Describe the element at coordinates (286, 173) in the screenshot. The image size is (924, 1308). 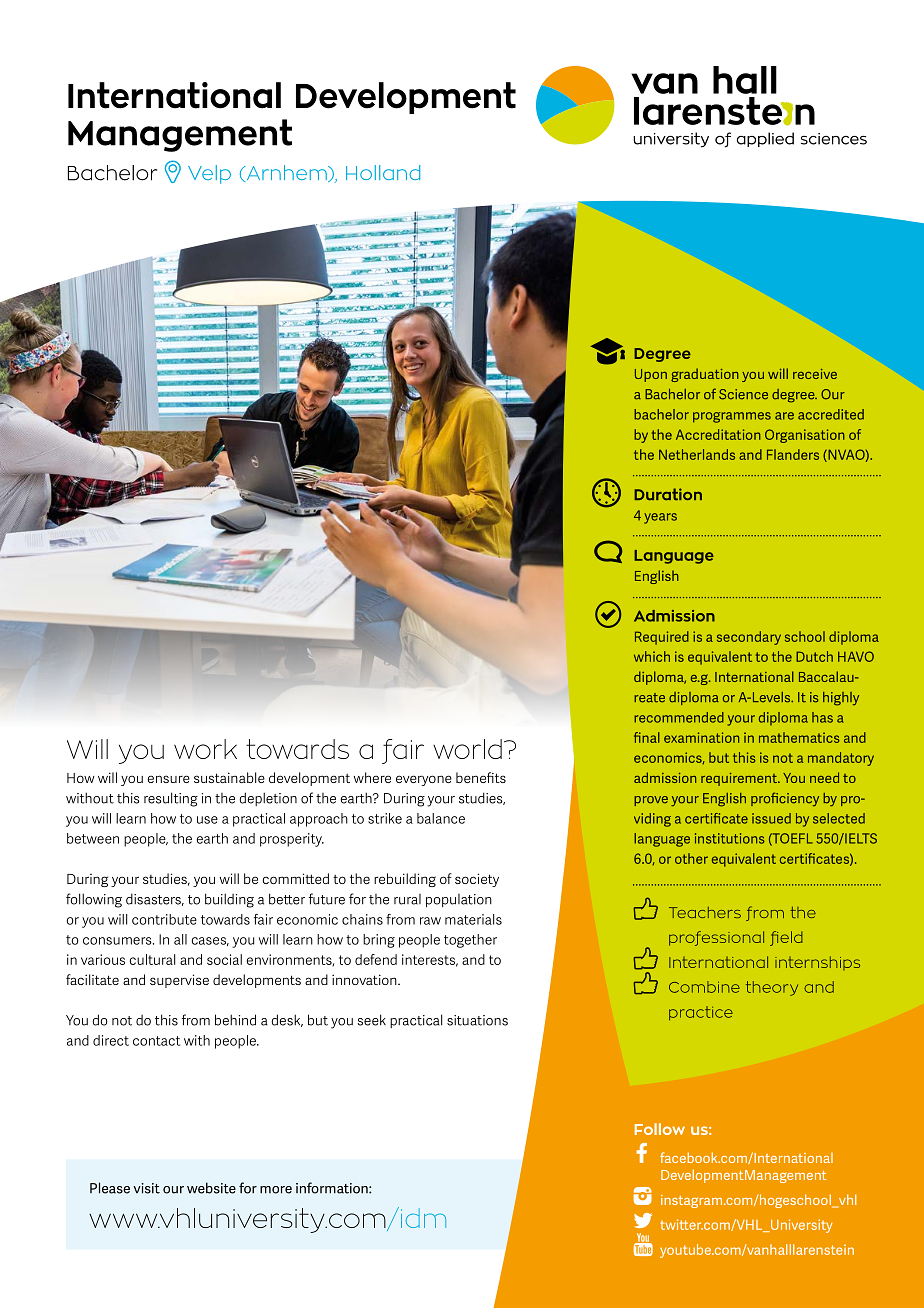
I see `Arnhem` at that location.
